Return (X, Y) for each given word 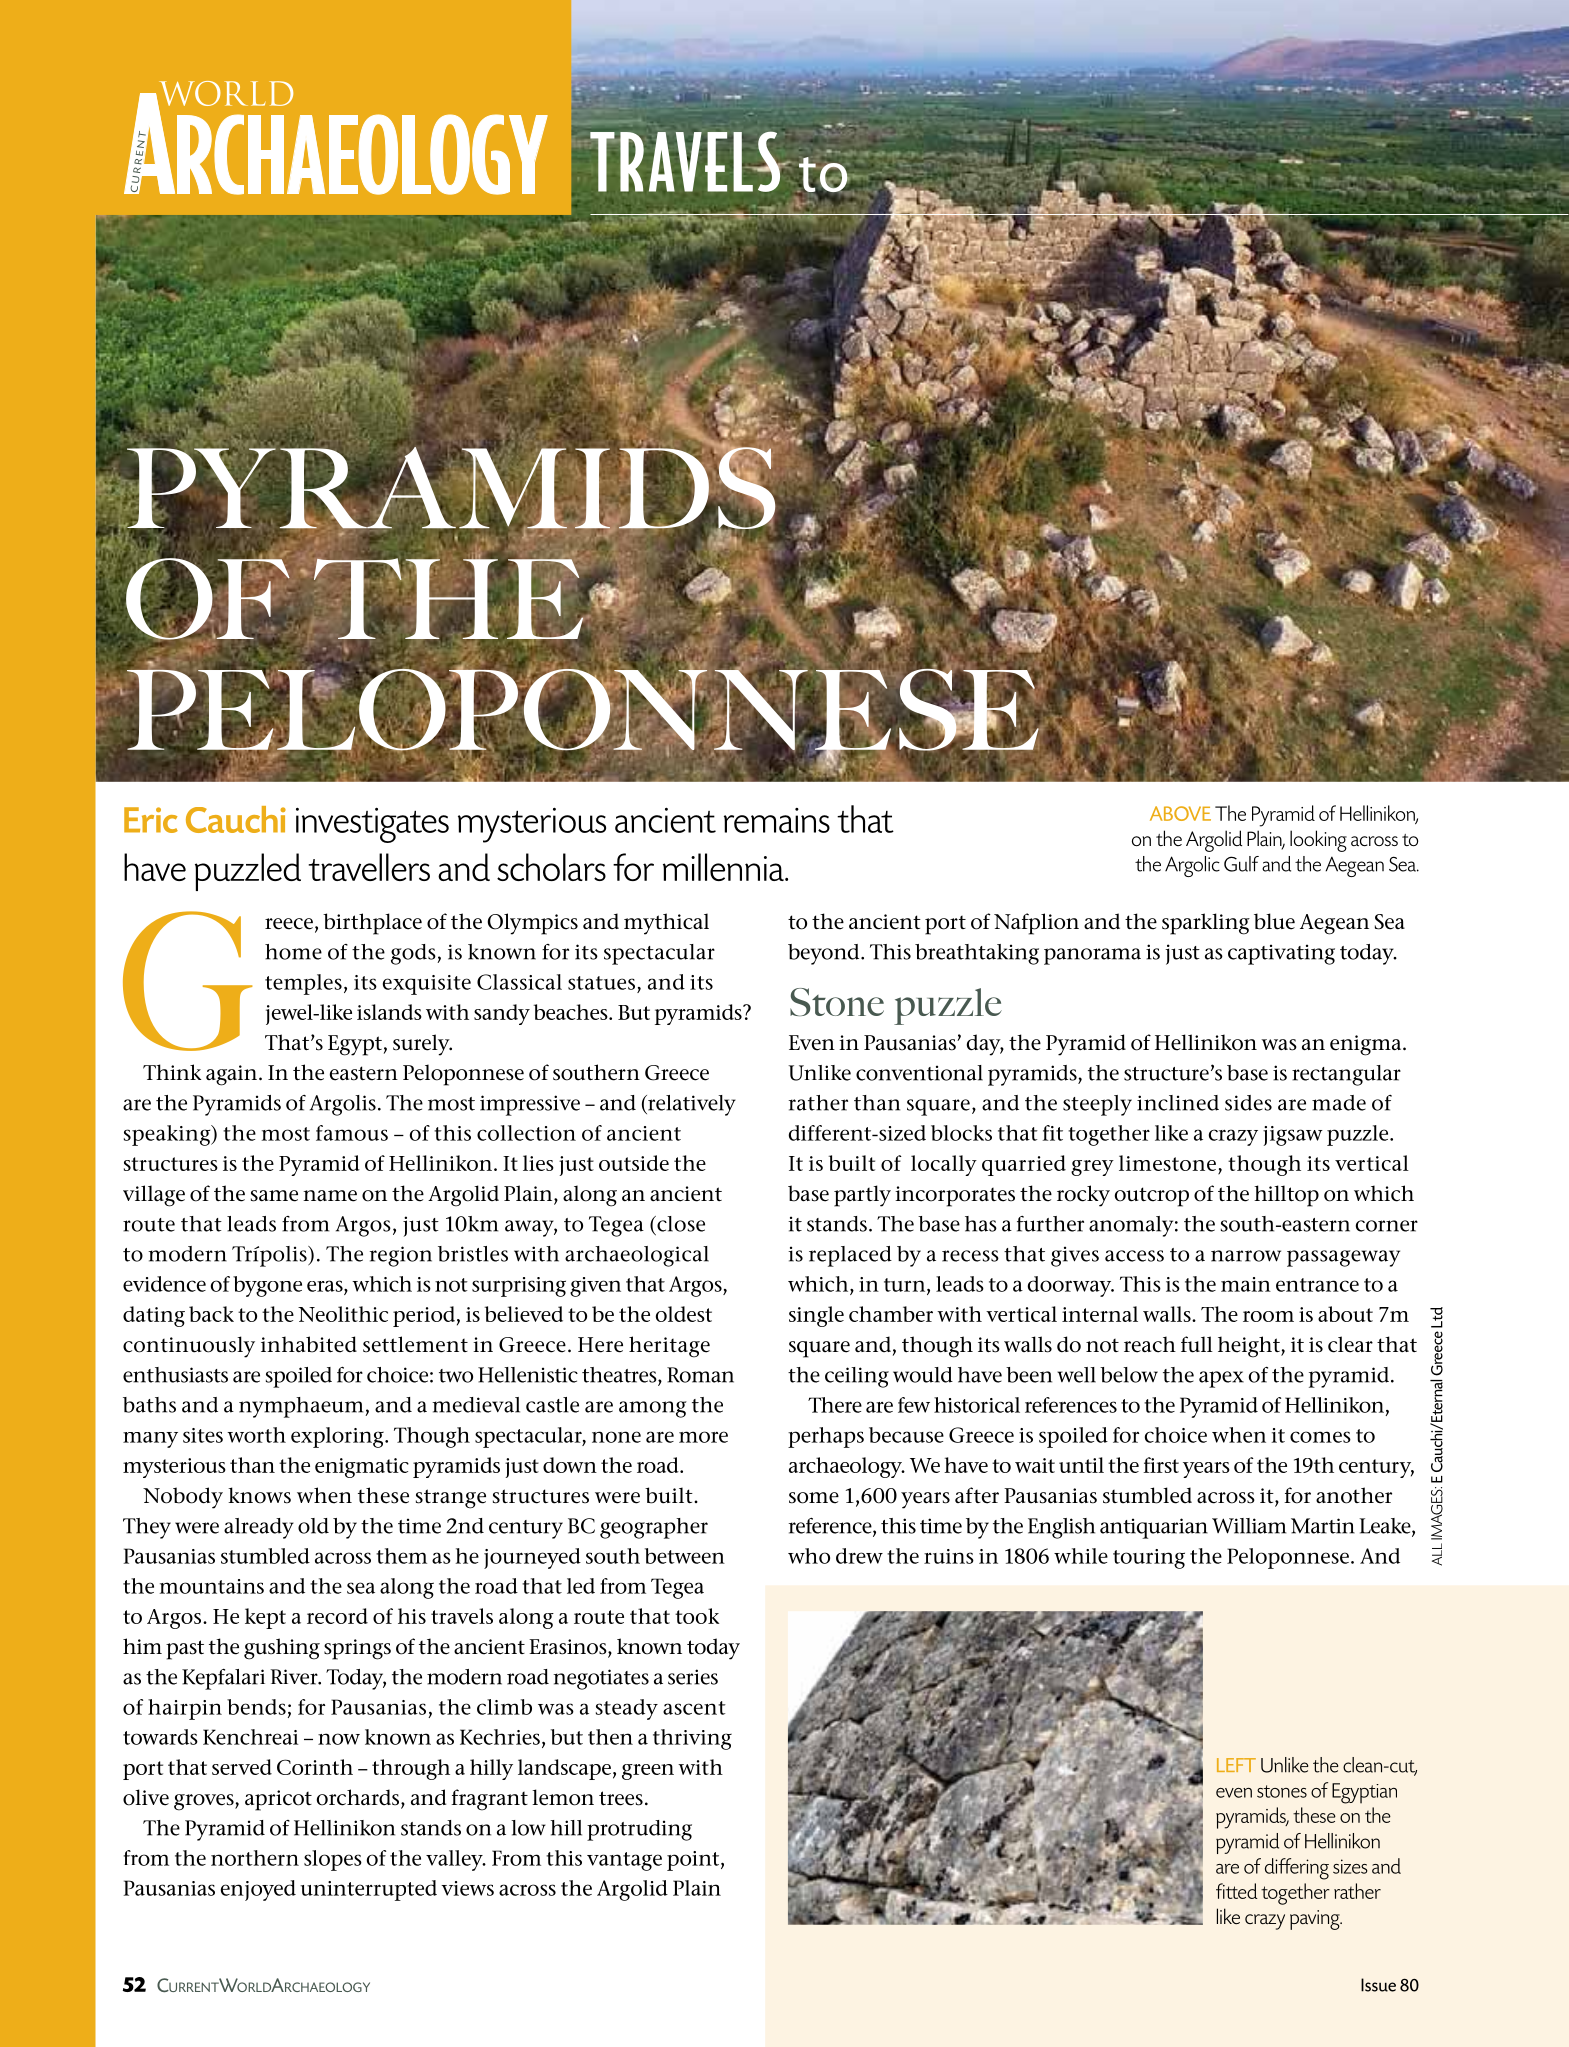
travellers (369, 867)
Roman (700, 1375)
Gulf (1241, 864)
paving (1316, 1920)
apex (1221, 1379)
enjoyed (258, 1890)
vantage (624, 1861)
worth (256, 1435)
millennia (724, 867)
